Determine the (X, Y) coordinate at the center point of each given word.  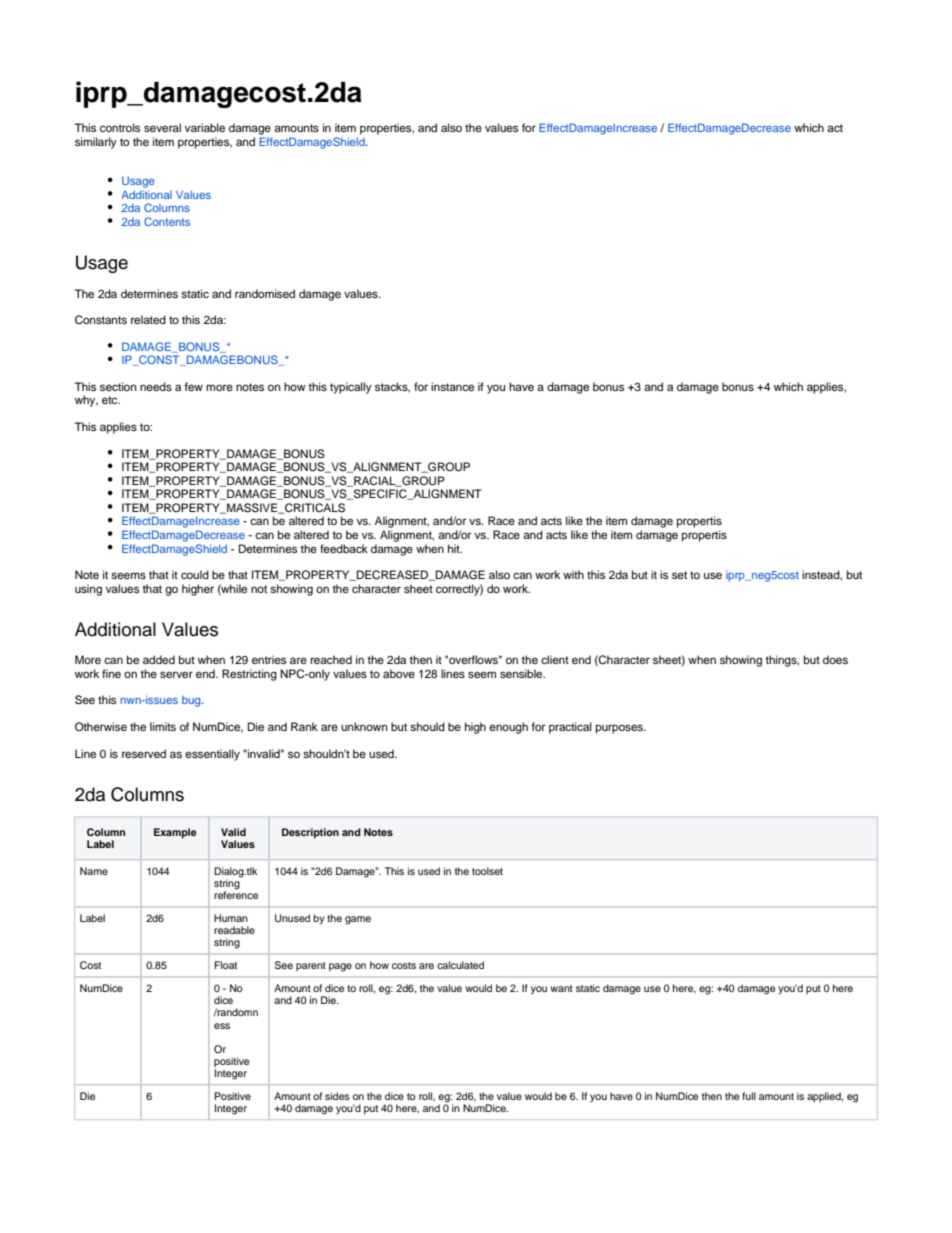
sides (337, 1096)
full (749, 1096)
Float (225, 965)
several (162, 127)
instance (452, 386)
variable (205, 127)
